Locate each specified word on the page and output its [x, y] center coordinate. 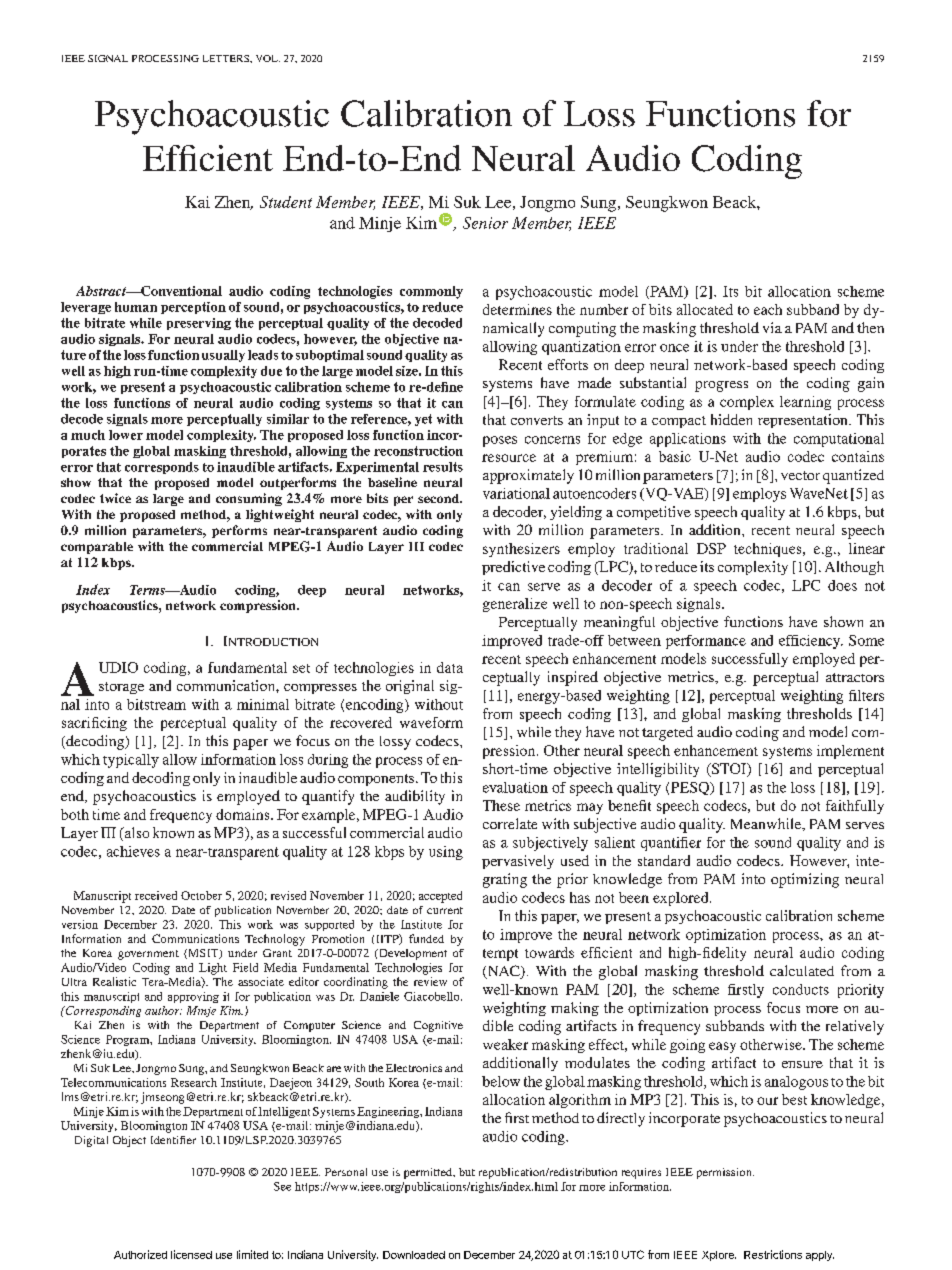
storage [121, 688]
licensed [191, 1254]
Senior [485, 223]
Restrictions [773, 1254]
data [450, 667]
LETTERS [227, 58]
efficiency [811, 642]
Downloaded [414, 1255]
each [768, 309]
